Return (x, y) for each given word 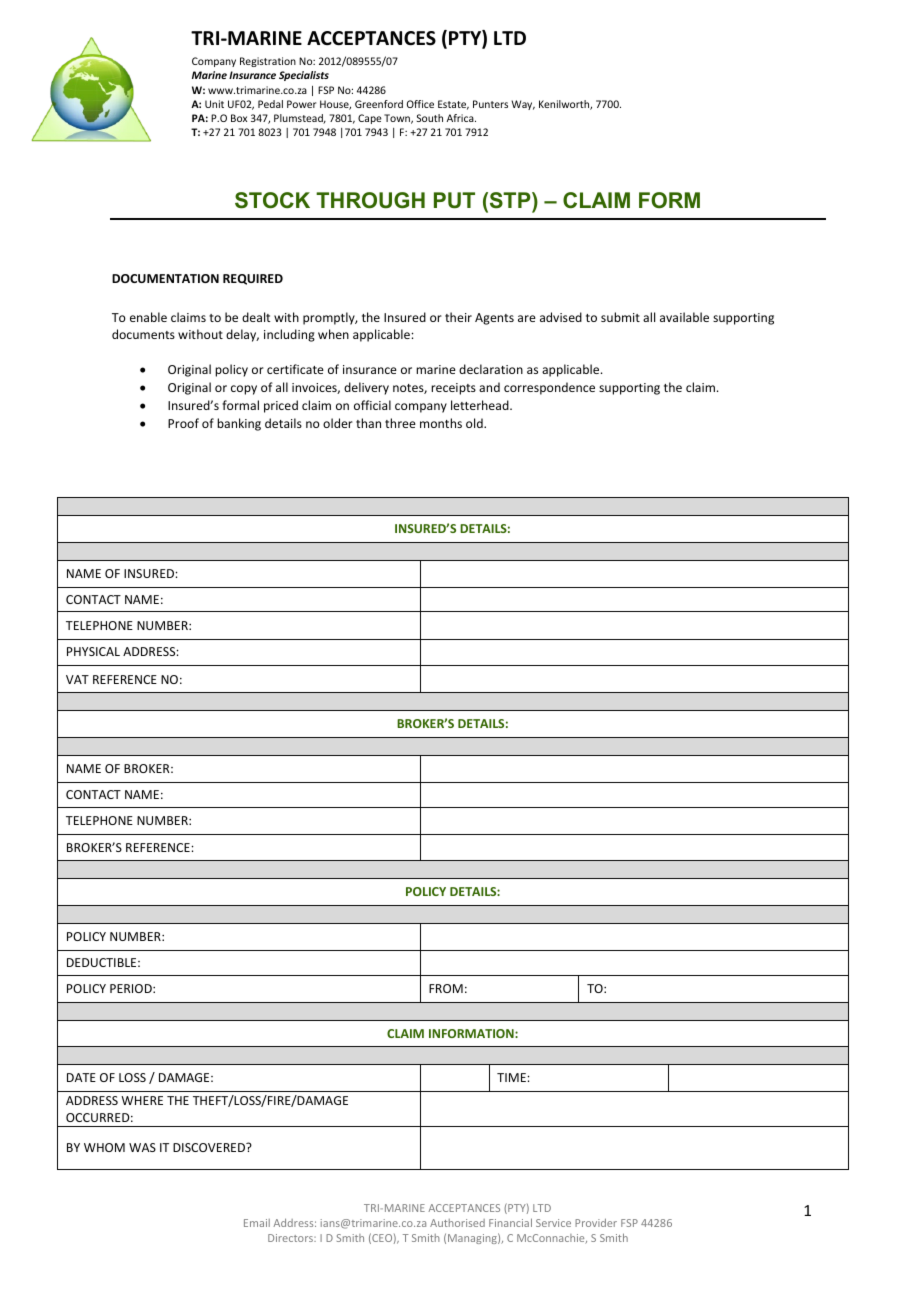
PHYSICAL (93, 651)
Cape (370, 119)
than (368, 423)
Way (523, 105)
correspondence (549, 388)
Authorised (457, 1223)
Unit (214, 104)
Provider (596, 1222)
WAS (142, 1147)
